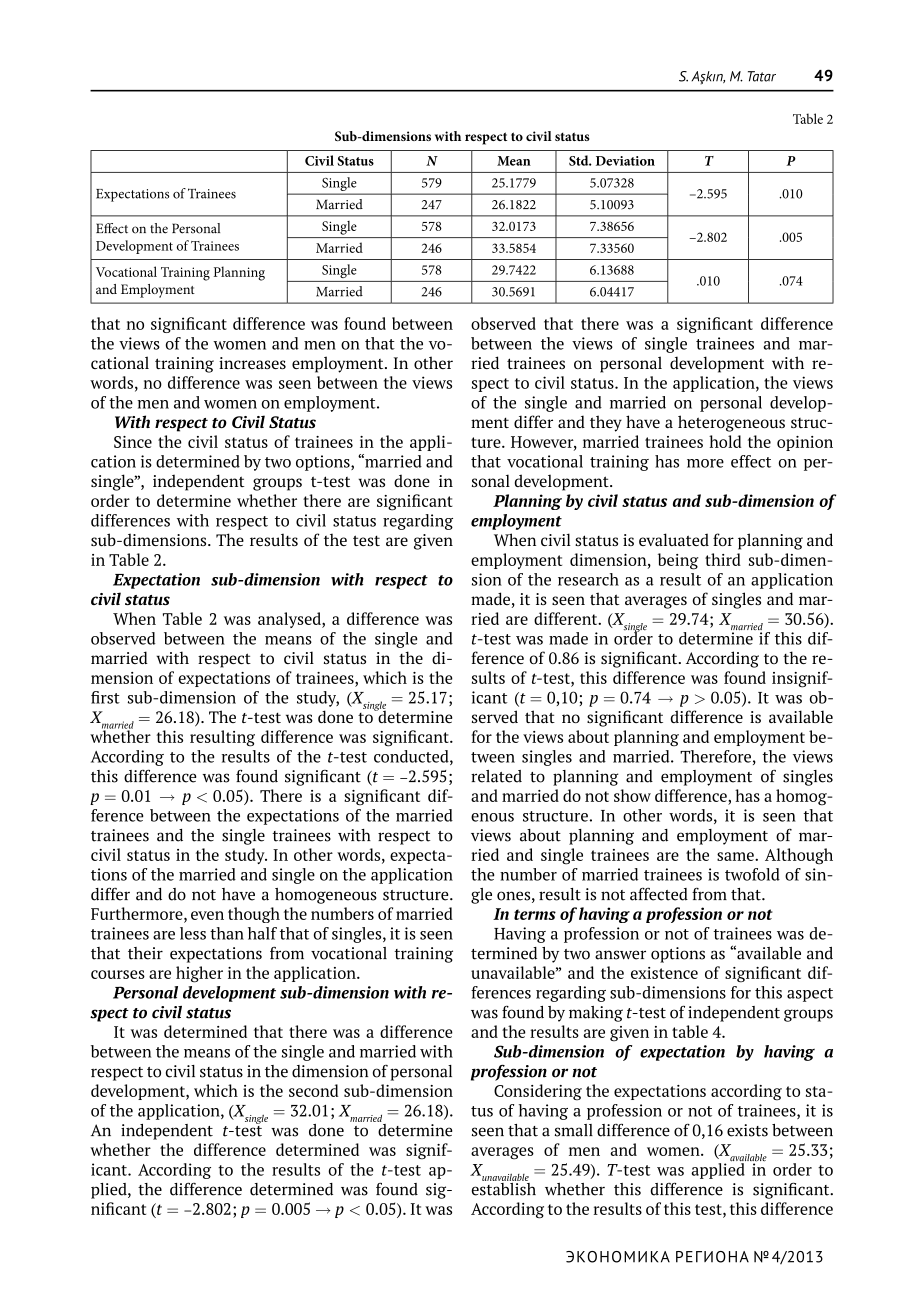 This document has width=924, height=1310. What do you see at coordinates (252, 363) in the document?
I see `increases` at bounding box center [252, 363].
